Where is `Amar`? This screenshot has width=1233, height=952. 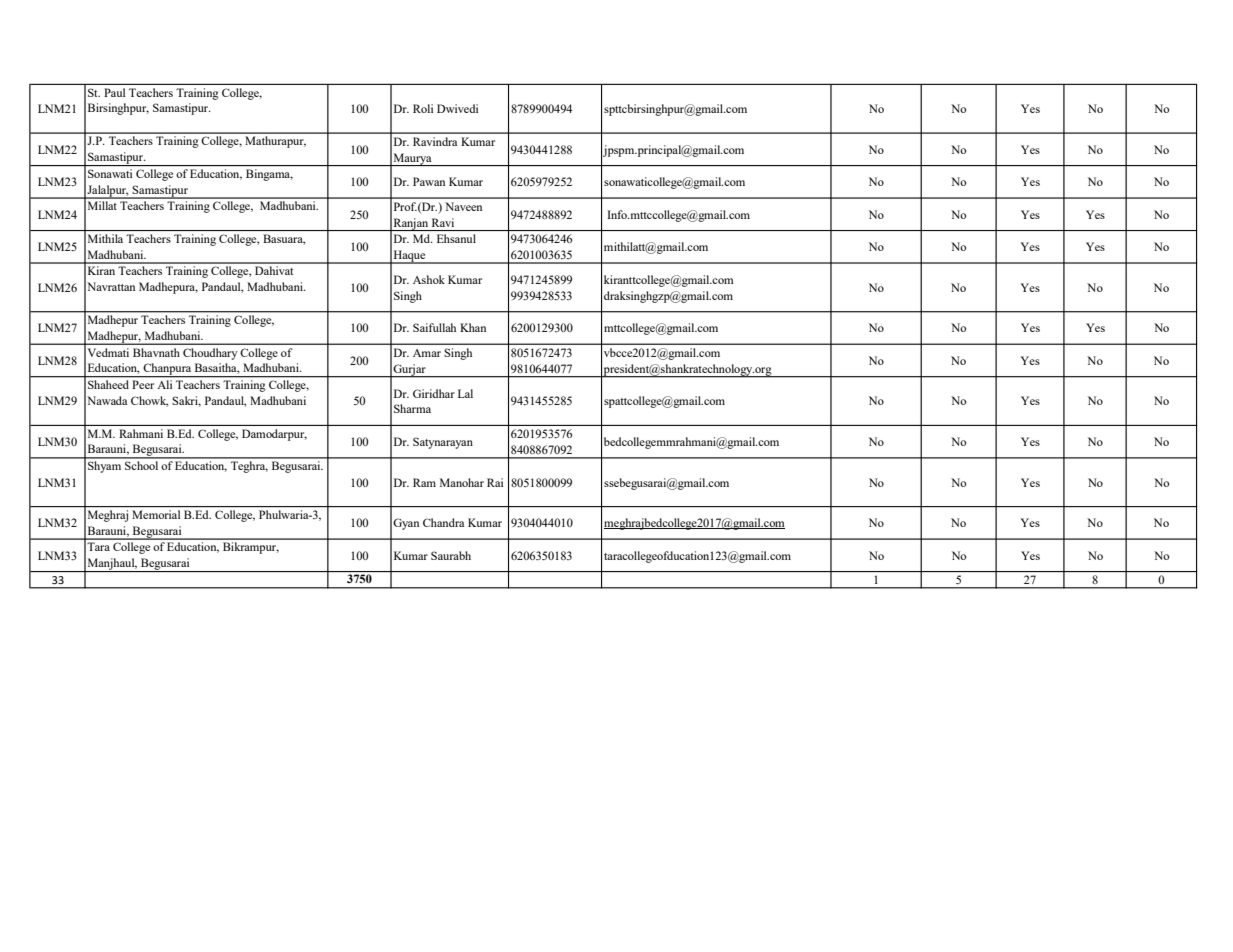 Amar is located at coordinates (427, 353).
